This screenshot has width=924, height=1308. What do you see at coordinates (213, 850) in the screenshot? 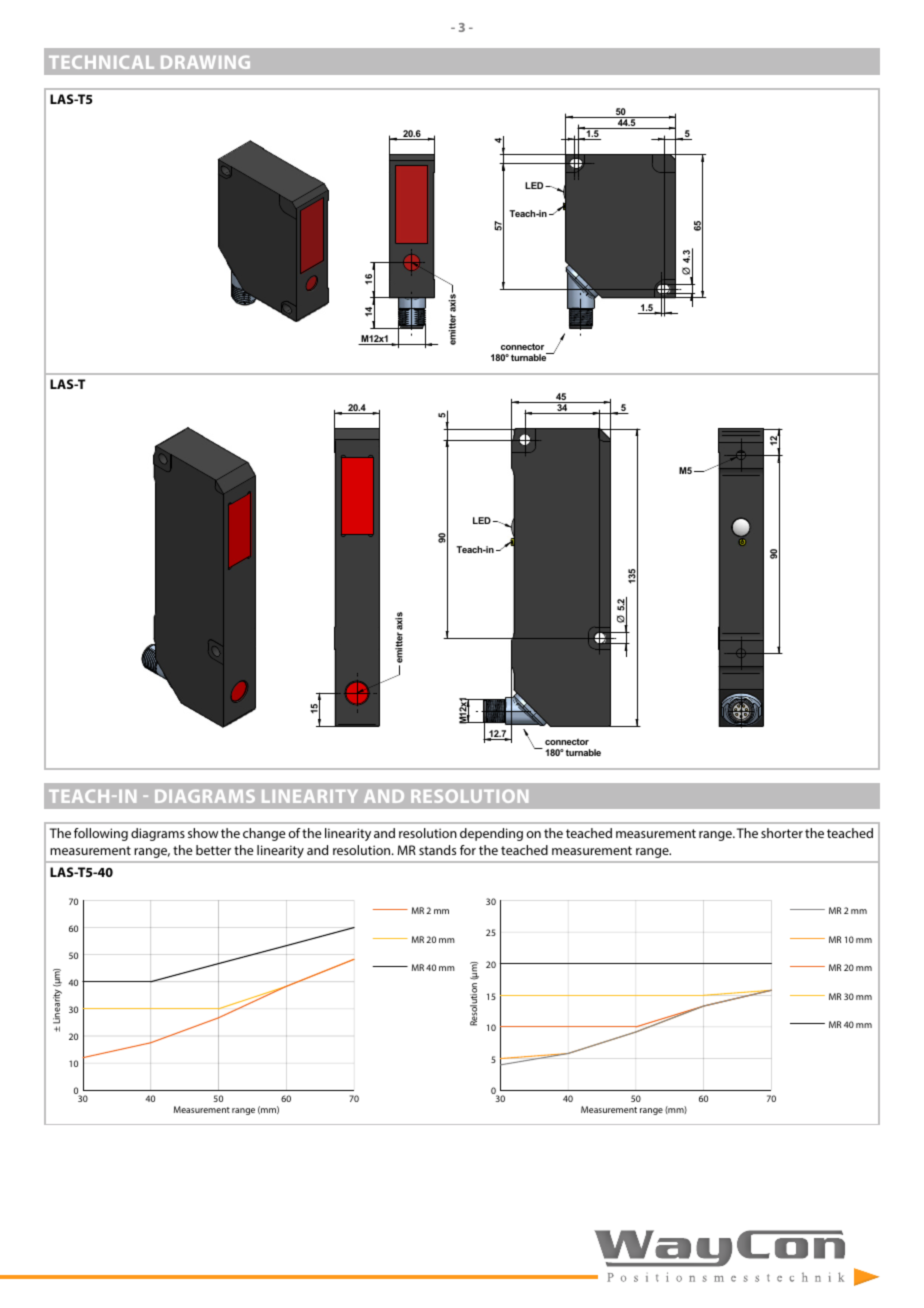
I see `better` at bounding box center [213, 850].
